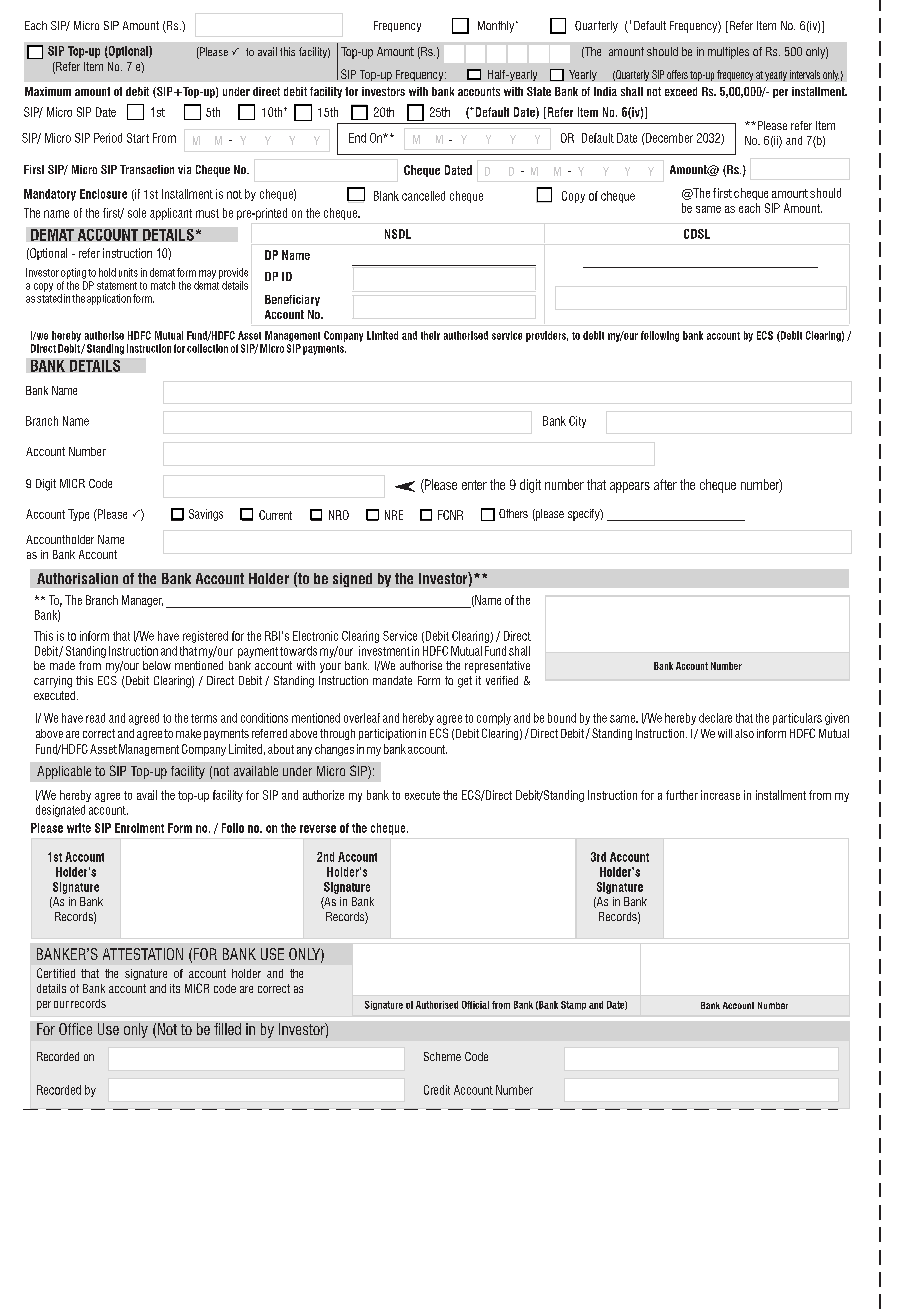 The image size is (924, 1313). Describe the element at coordinates (430, 335) in the screenshot. I see `their` at that location.
